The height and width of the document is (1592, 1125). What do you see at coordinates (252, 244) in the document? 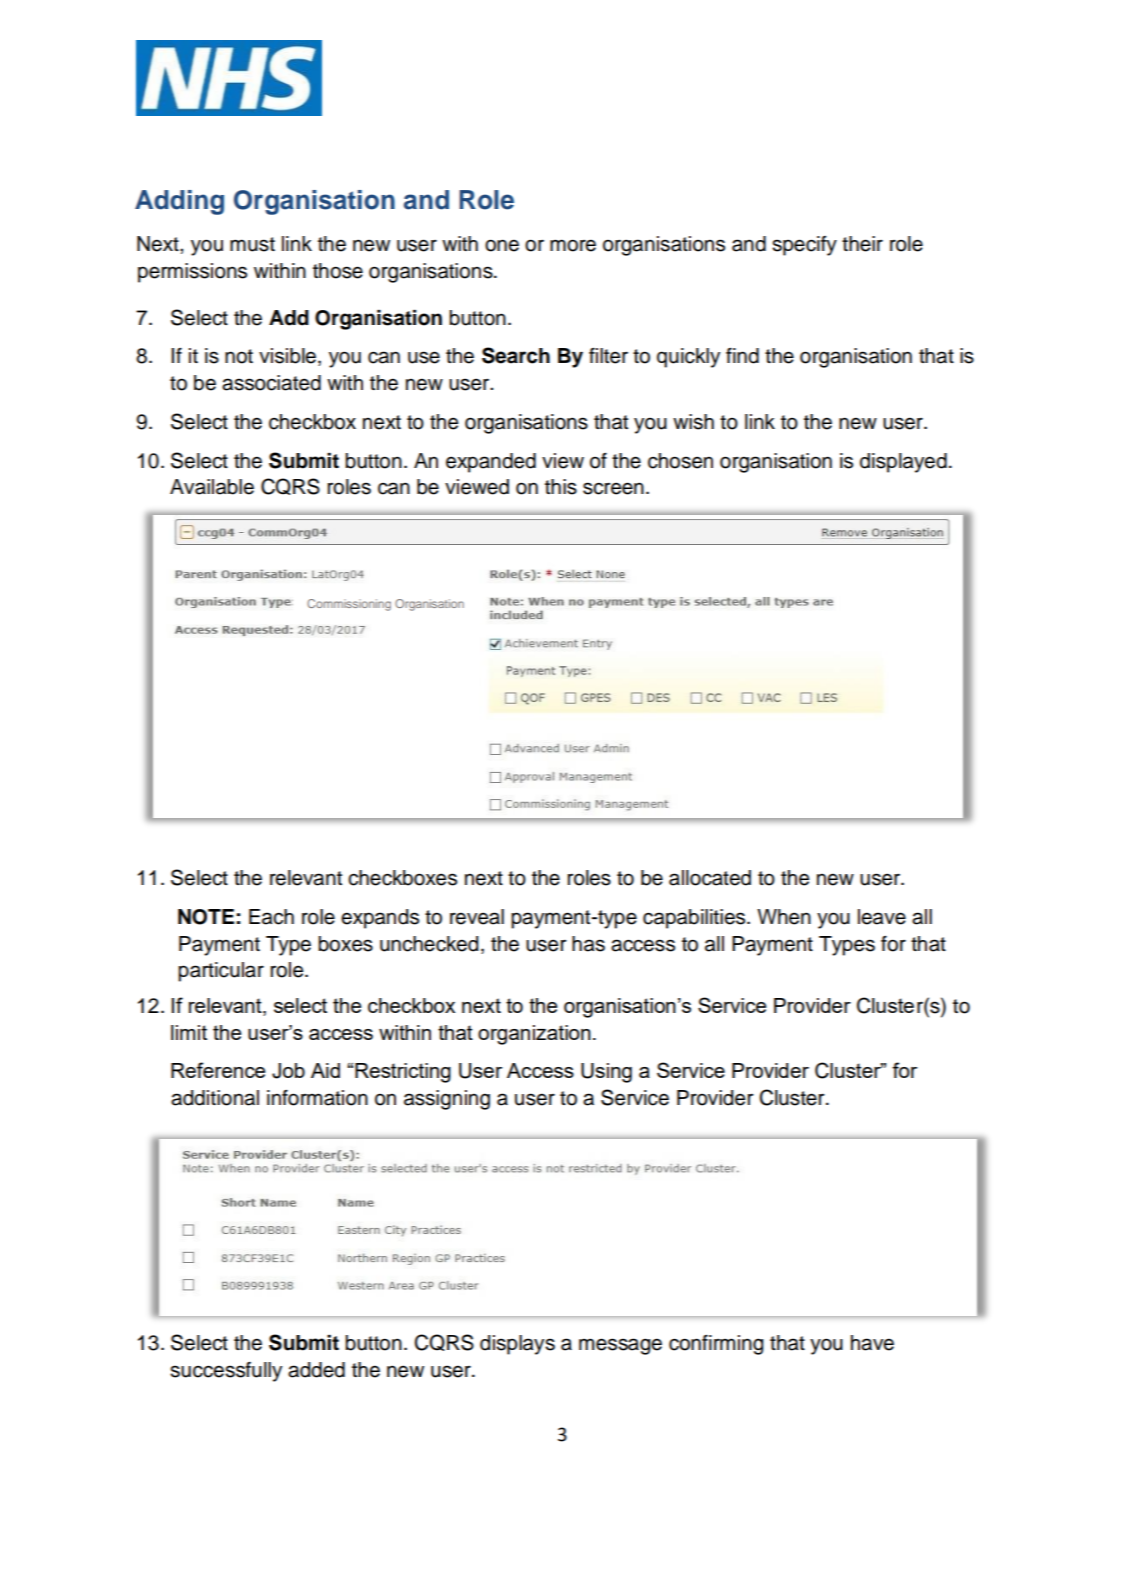
I see `must` at bounding box center [252, 244].
